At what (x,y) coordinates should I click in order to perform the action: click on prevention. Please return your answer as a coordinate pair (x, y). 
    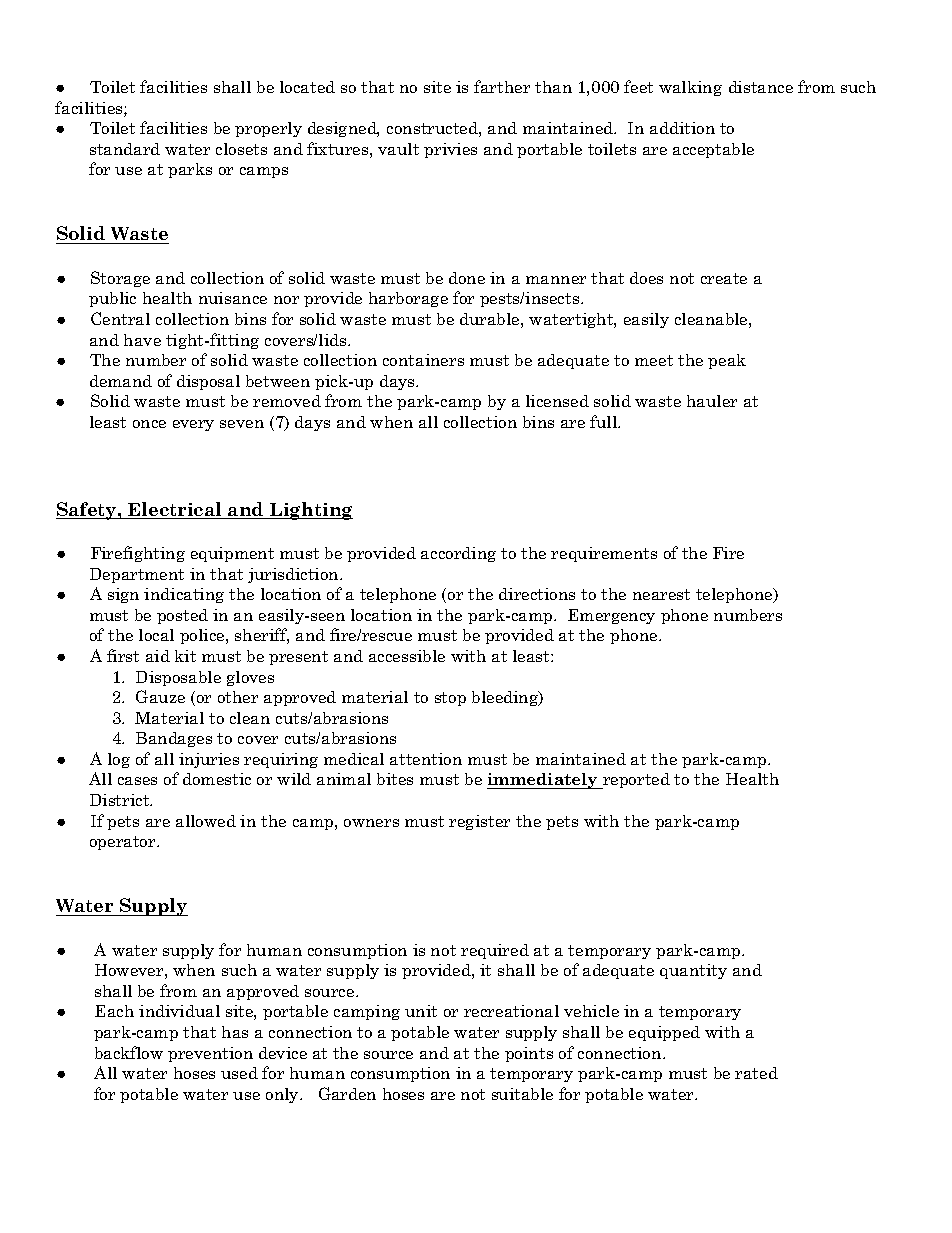
    Looking at the image, I should click on (210, 1054).
